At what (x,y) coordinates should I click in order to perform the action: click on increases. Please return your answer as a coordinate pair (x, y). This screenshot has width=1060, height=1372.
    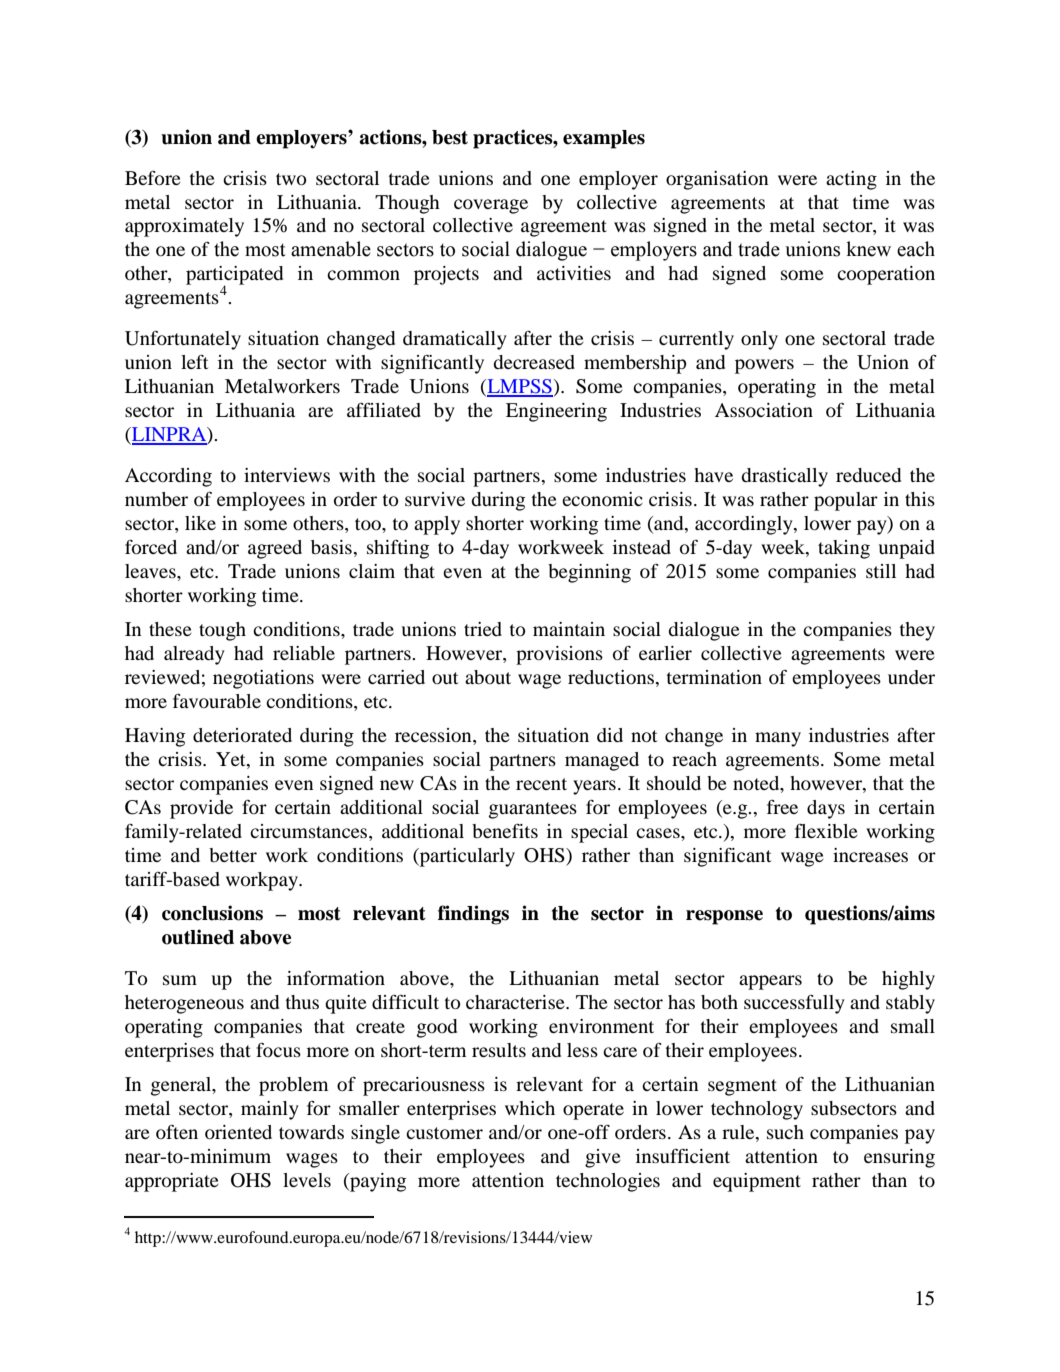
    Looking at the image, I should click on (870, 855).
